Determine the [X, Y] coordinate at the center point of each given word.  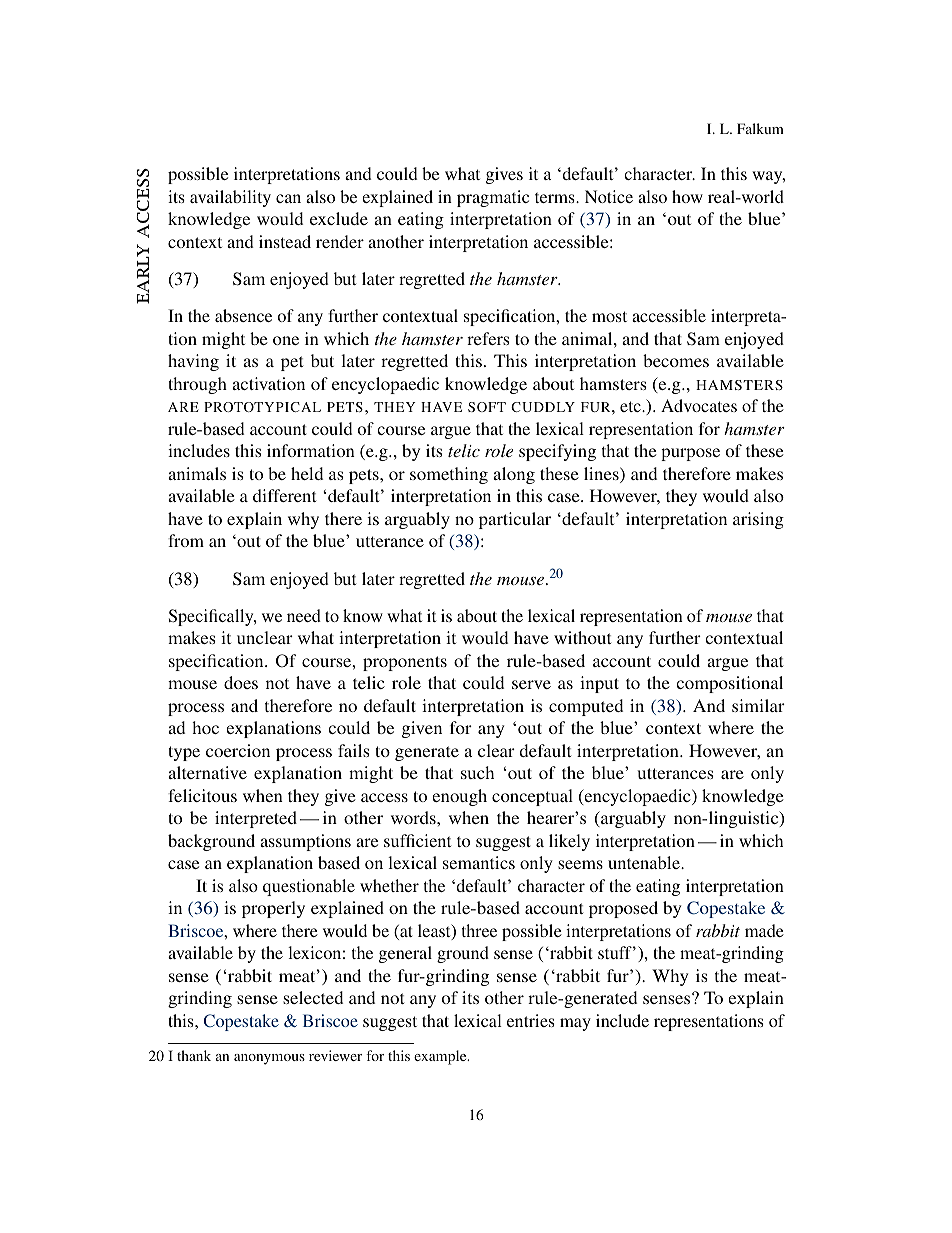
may [575, 1024]
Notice [609, 196]
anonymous [269, 1059]
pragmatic [493, 198]
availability [230, 198]
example [441, 1057]
